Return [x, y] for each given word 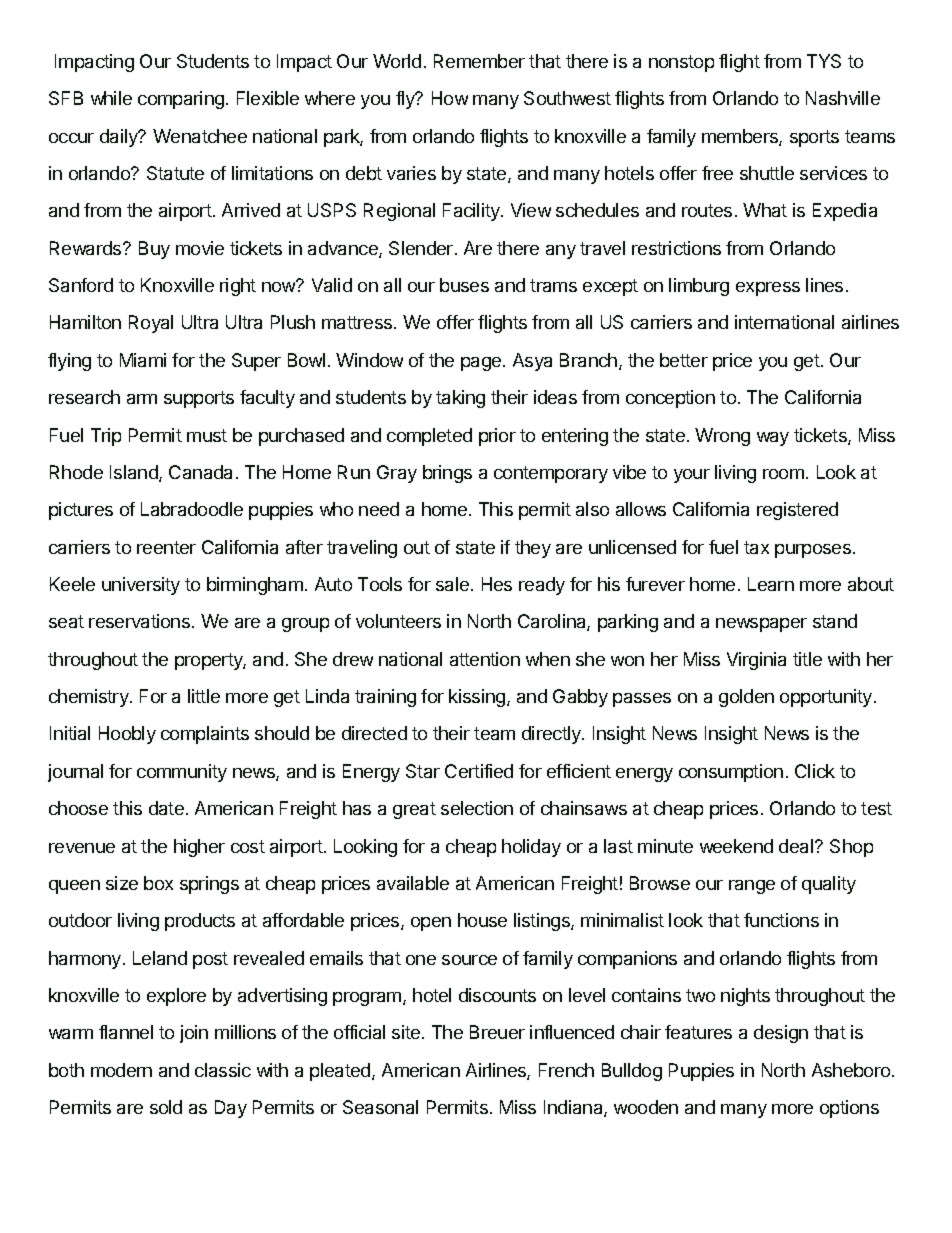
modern [121, 1070]
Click [815, 771]
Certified [479, 771]
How [450, 98]
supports [199, 399]
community [182, 773]
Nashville [843, 98]
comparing [181, 100]
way [773, 439]
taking [460, 399]
